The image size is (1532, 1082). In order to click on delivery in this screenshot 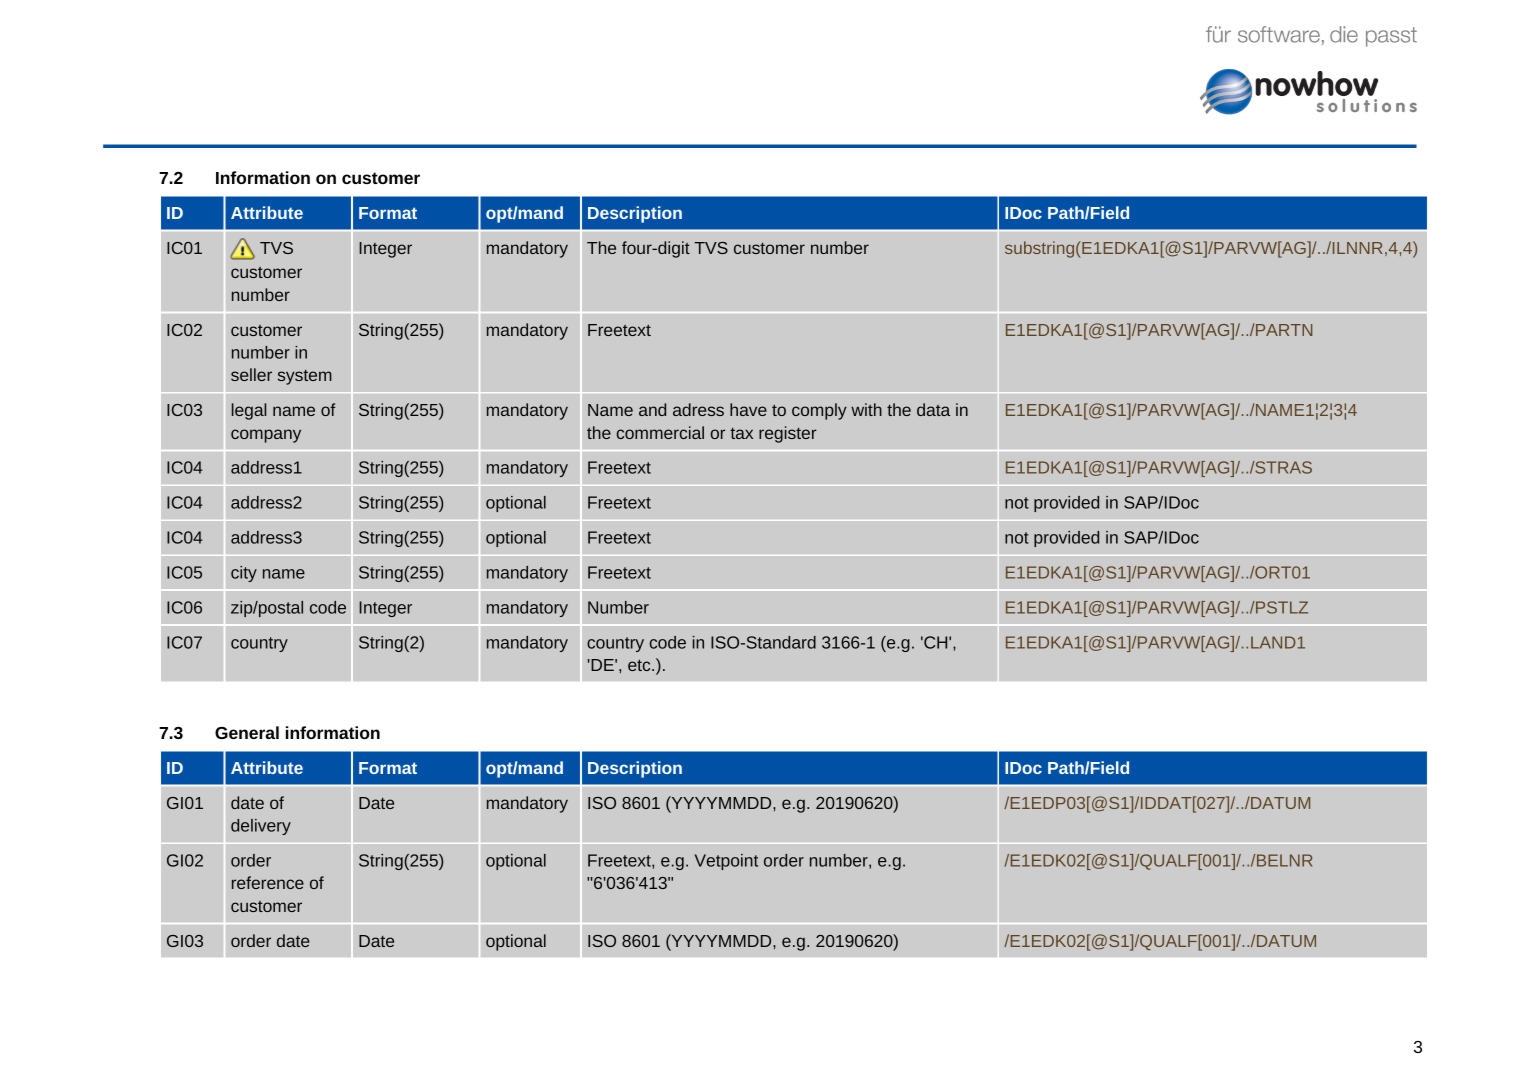, I will do `click(261, 827)`.
